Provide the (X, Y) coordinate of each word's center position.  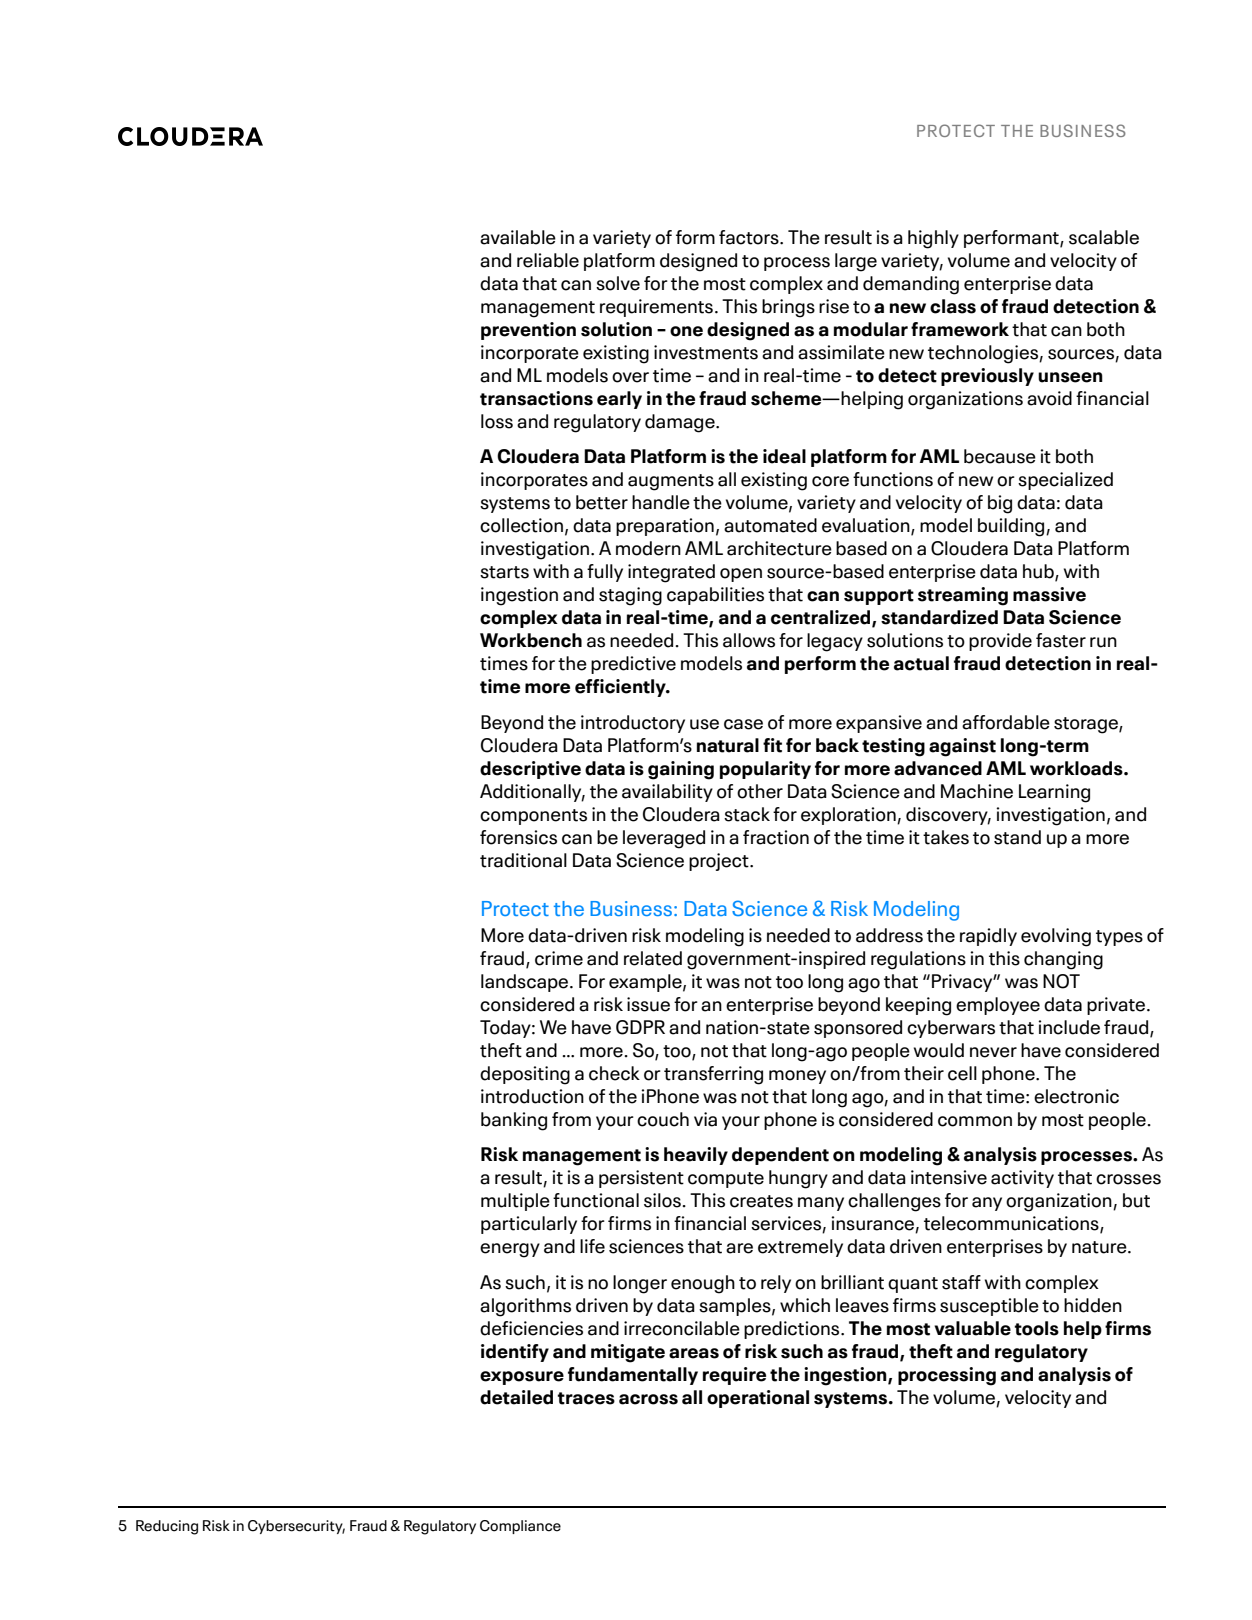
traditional (523, 860)
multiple (515, 1202)
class (953, 306)
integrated (671, 573)
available (518, 237)
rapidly (988, 937)
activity (1022, 1179)
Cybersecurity (296, 1527)
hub (1039, 572)
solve (618, 283)
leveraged (664, 839)
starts (504, 572)
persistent (641, 1179)
